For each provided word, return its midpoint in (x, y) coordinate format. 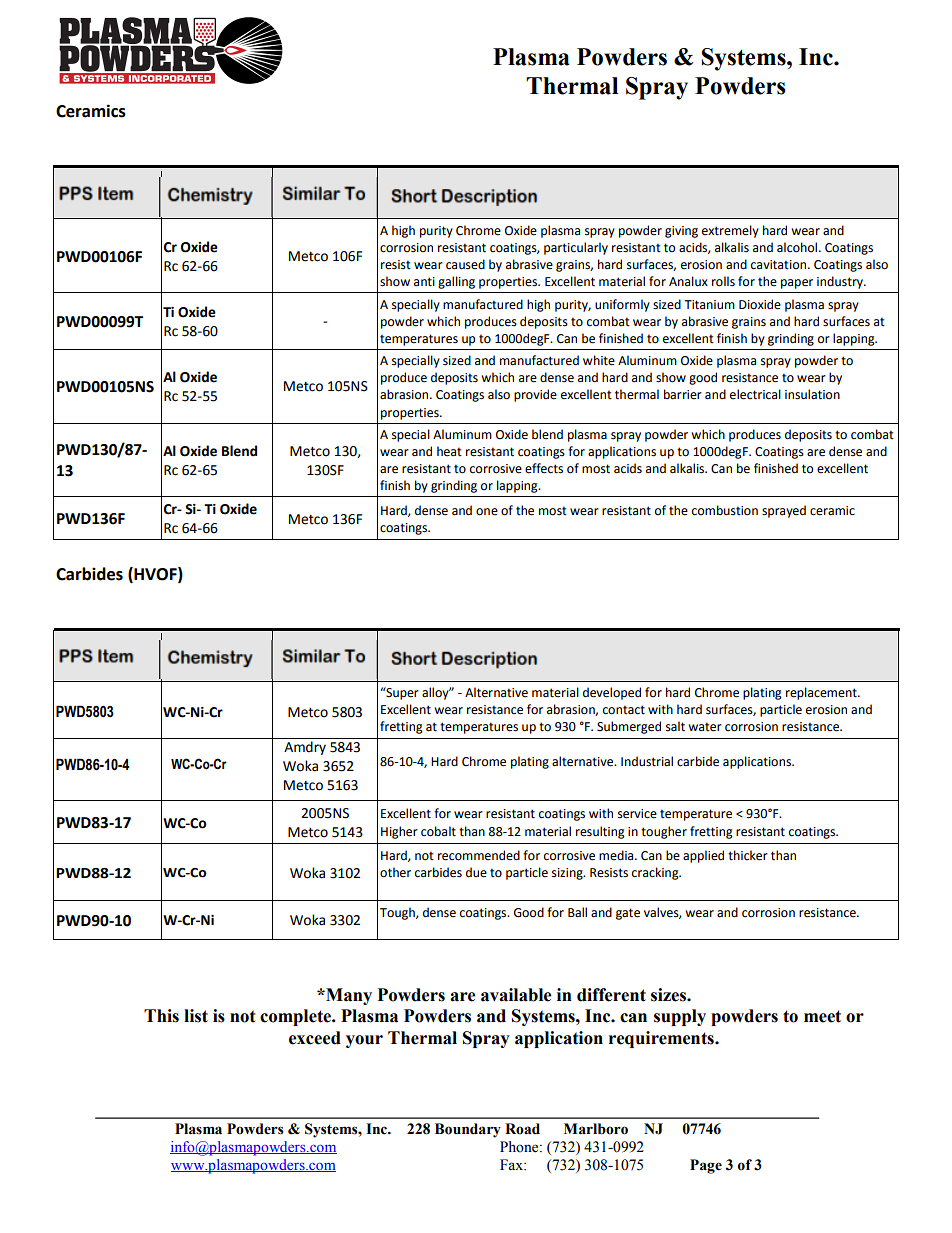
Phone (520, 1147)
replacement (822, 693)
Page (706, 1166)
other (395, 872)
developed (612, 693)
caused (465, 264)
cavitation (780, 265)
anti (424, 282)
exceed (315, 1038)
